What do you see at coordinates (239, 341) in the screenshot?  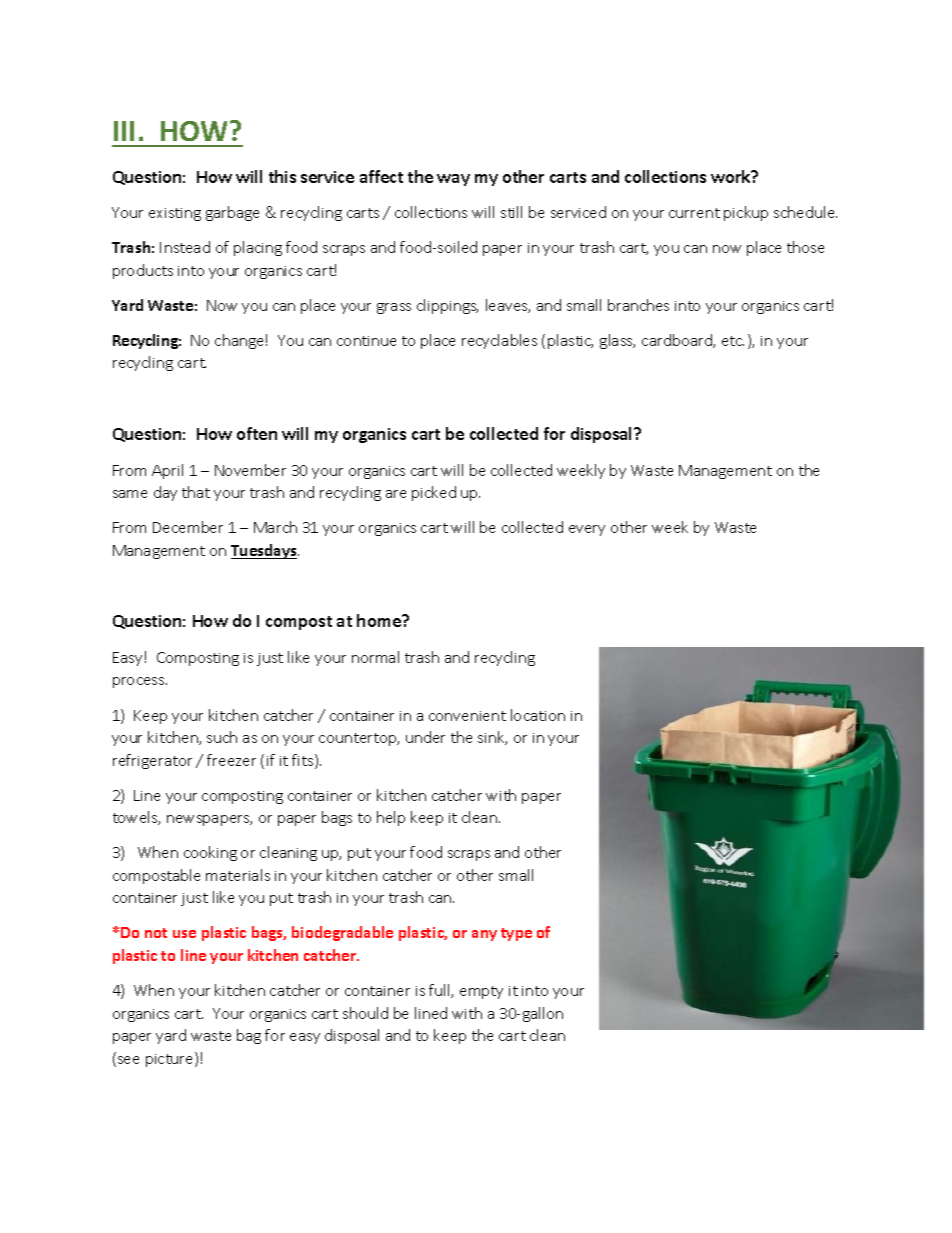 I see `change` at bounding box center [239, 341].
